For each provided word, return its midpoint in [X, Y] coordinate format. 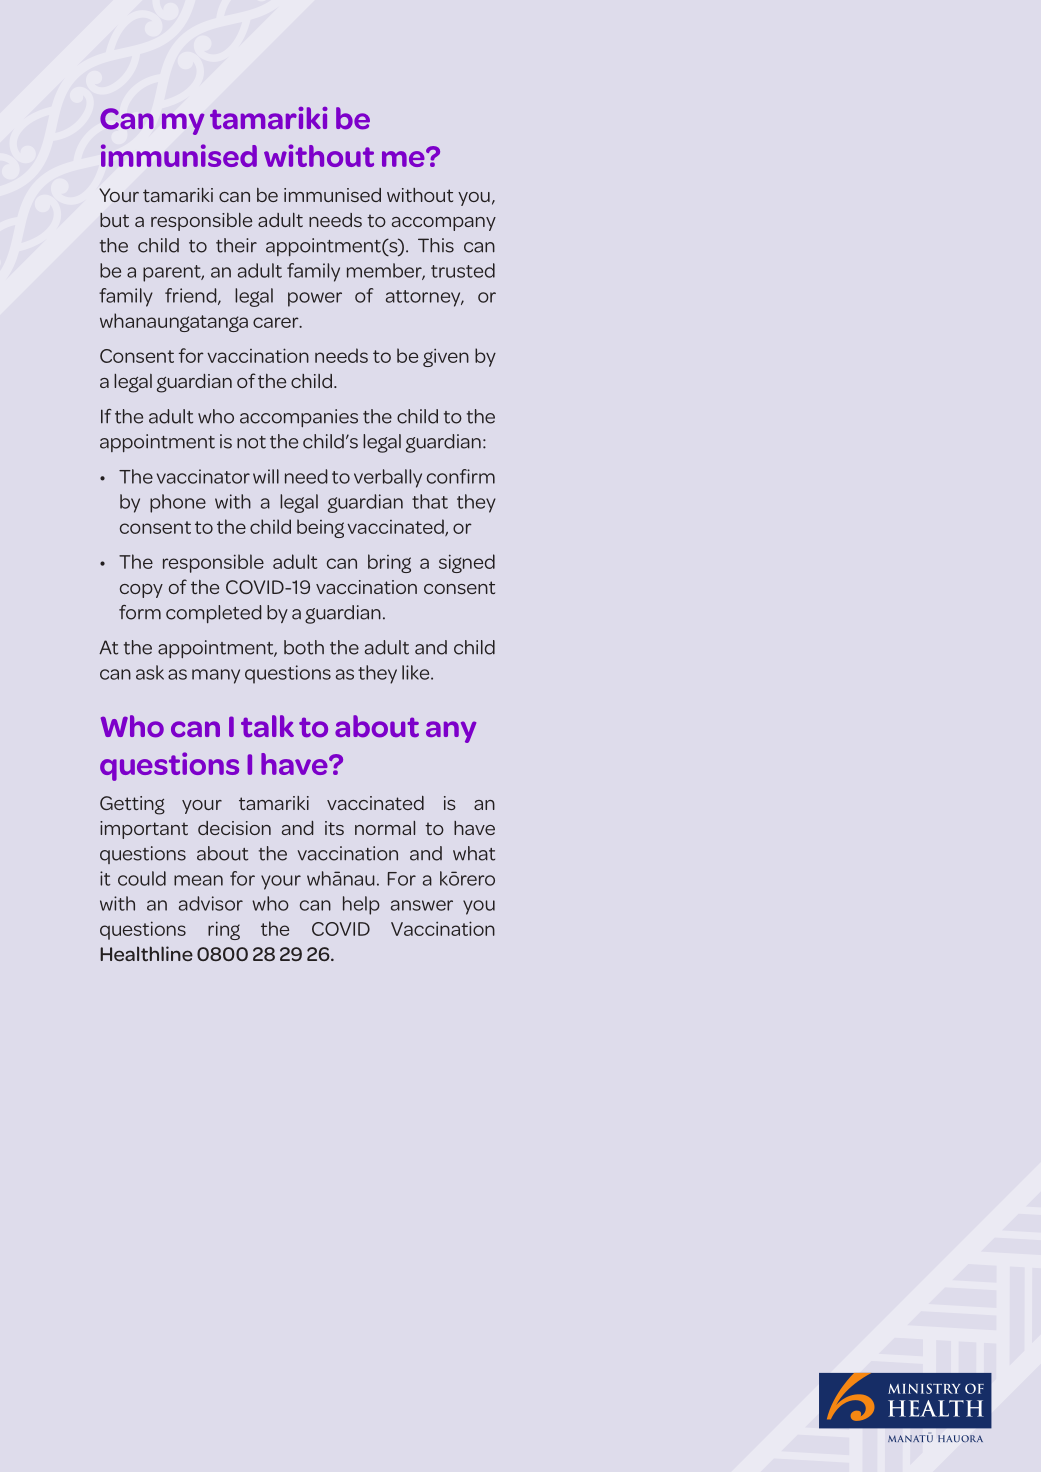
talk [267, 726]
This [436, 245]
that [430, 501]
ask [150, 672]
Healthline [146, 953]
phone [178, 503]
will [266, 476]
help [361, 905]
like [417, 672]
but [114, 220]
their [236, 245]
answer [422, 905]
